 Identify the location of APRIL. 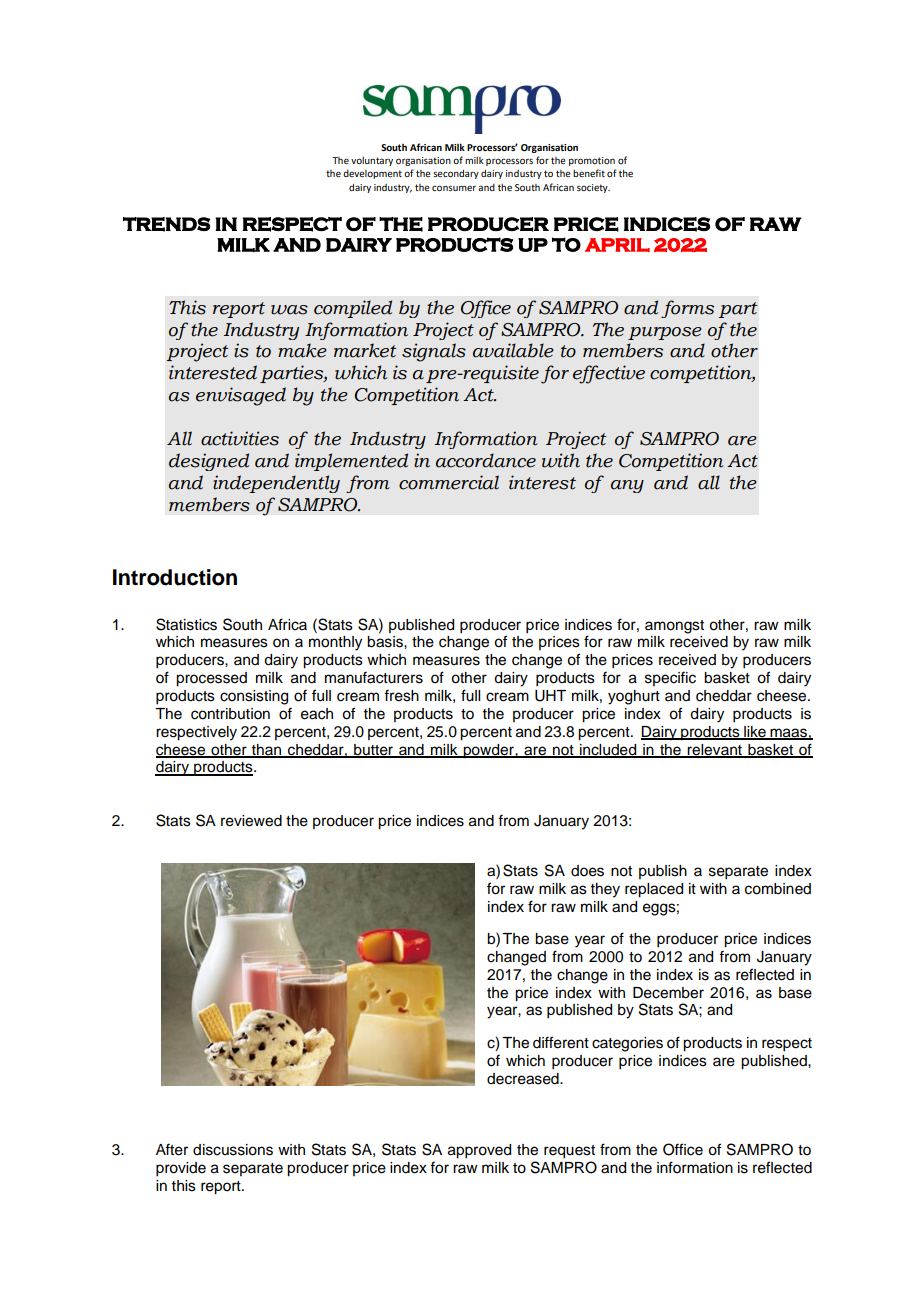
(617, 245).
